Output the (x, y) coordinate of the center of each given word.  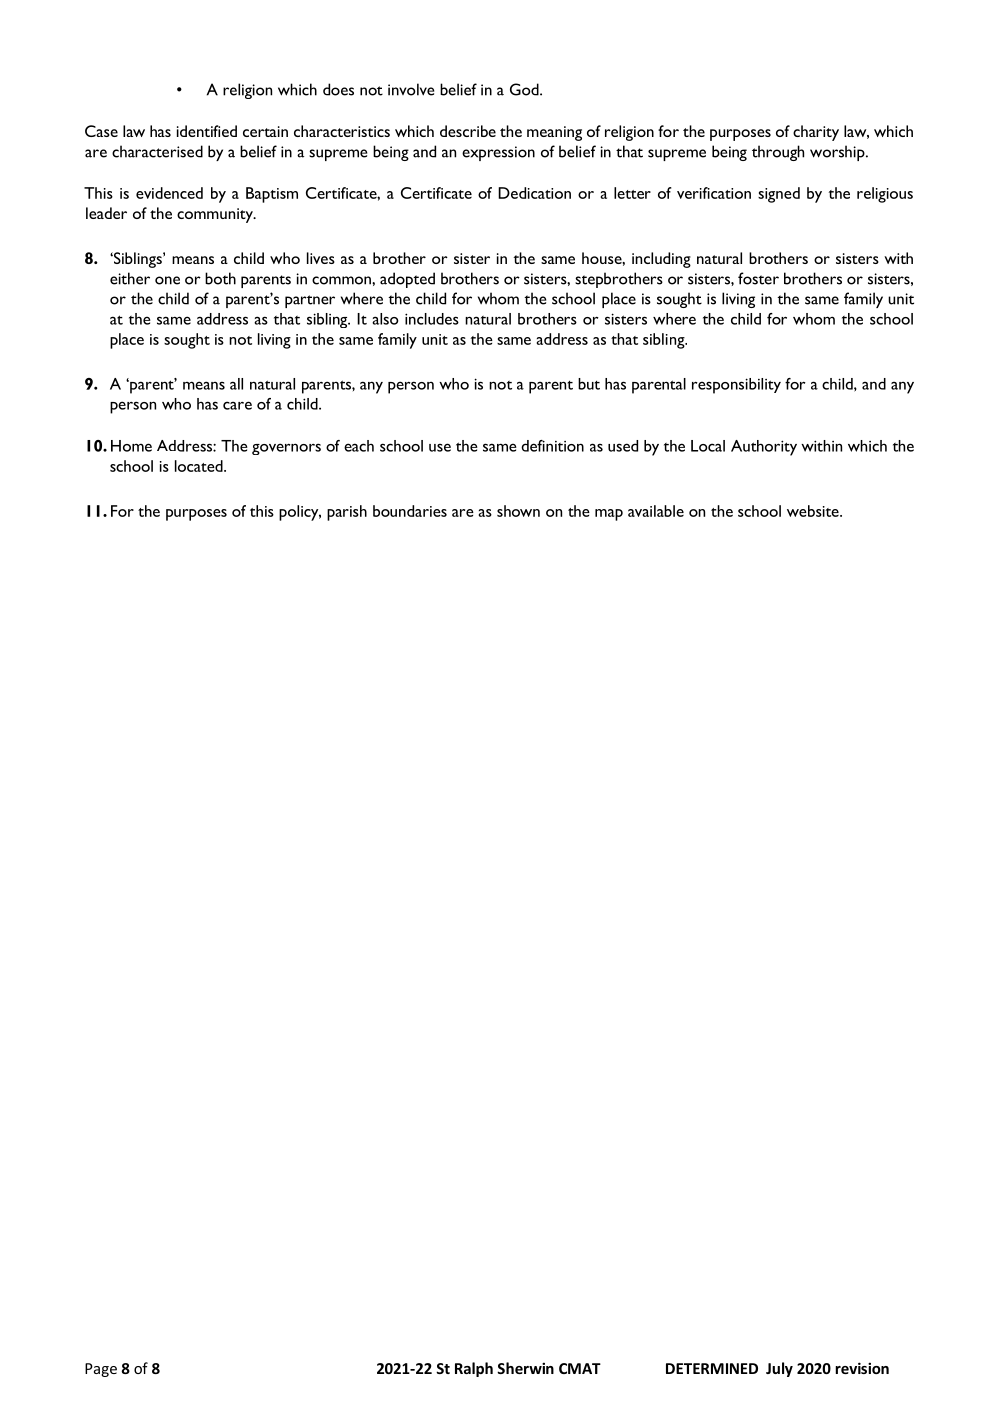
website (814, 511)
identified (207, 131)
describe (468, 131)
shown (518, 511)
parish (347, 513)
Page (101, 1370)
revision (862, 1368)
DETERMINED (712, 1368)
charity (816, 133)
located (200, 466)
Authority (764, 448)
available (656, 511)
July (779, 1369)
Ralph (474, 1369)
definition (552, 446)
